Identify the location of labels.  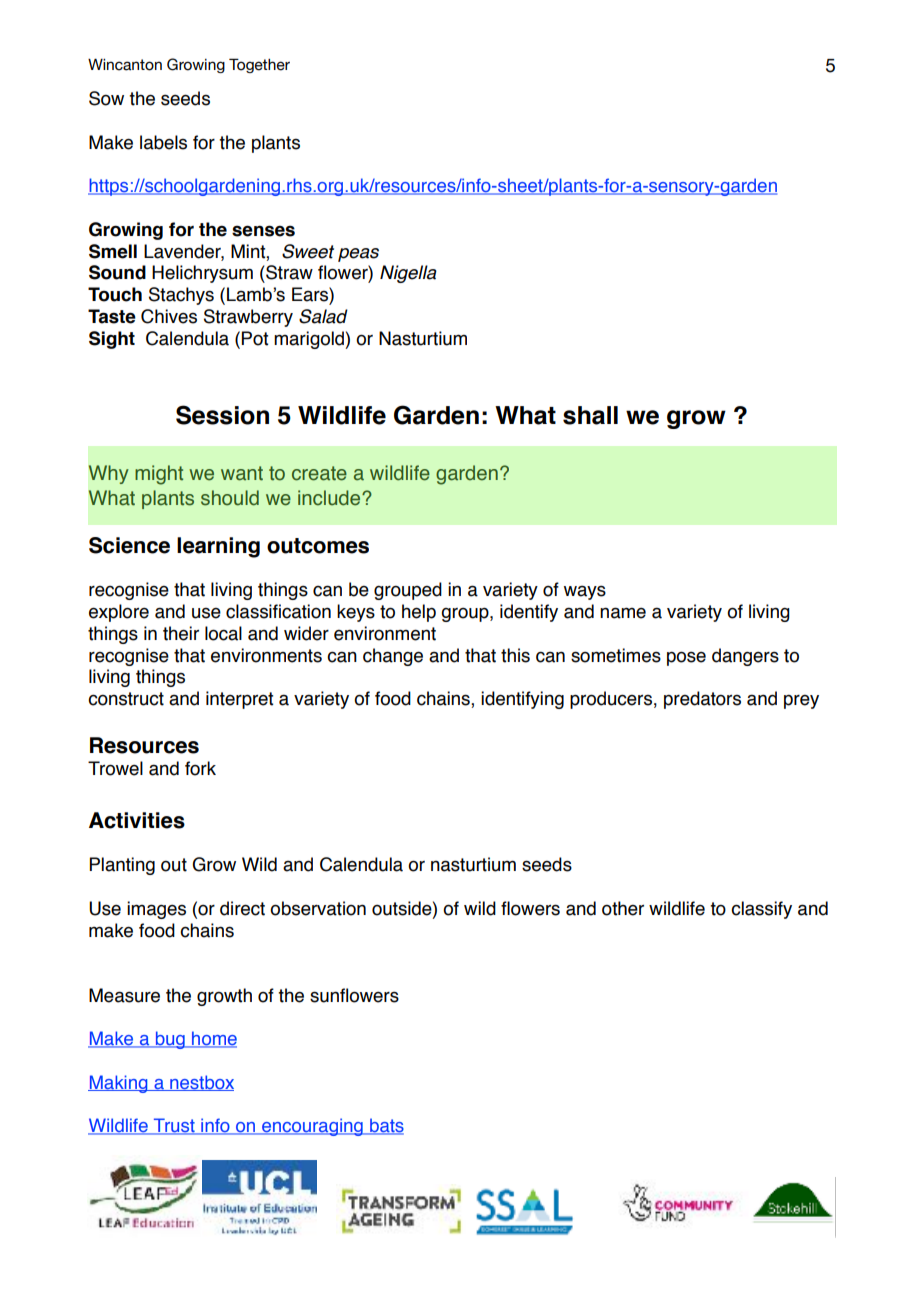
(163, 142).
